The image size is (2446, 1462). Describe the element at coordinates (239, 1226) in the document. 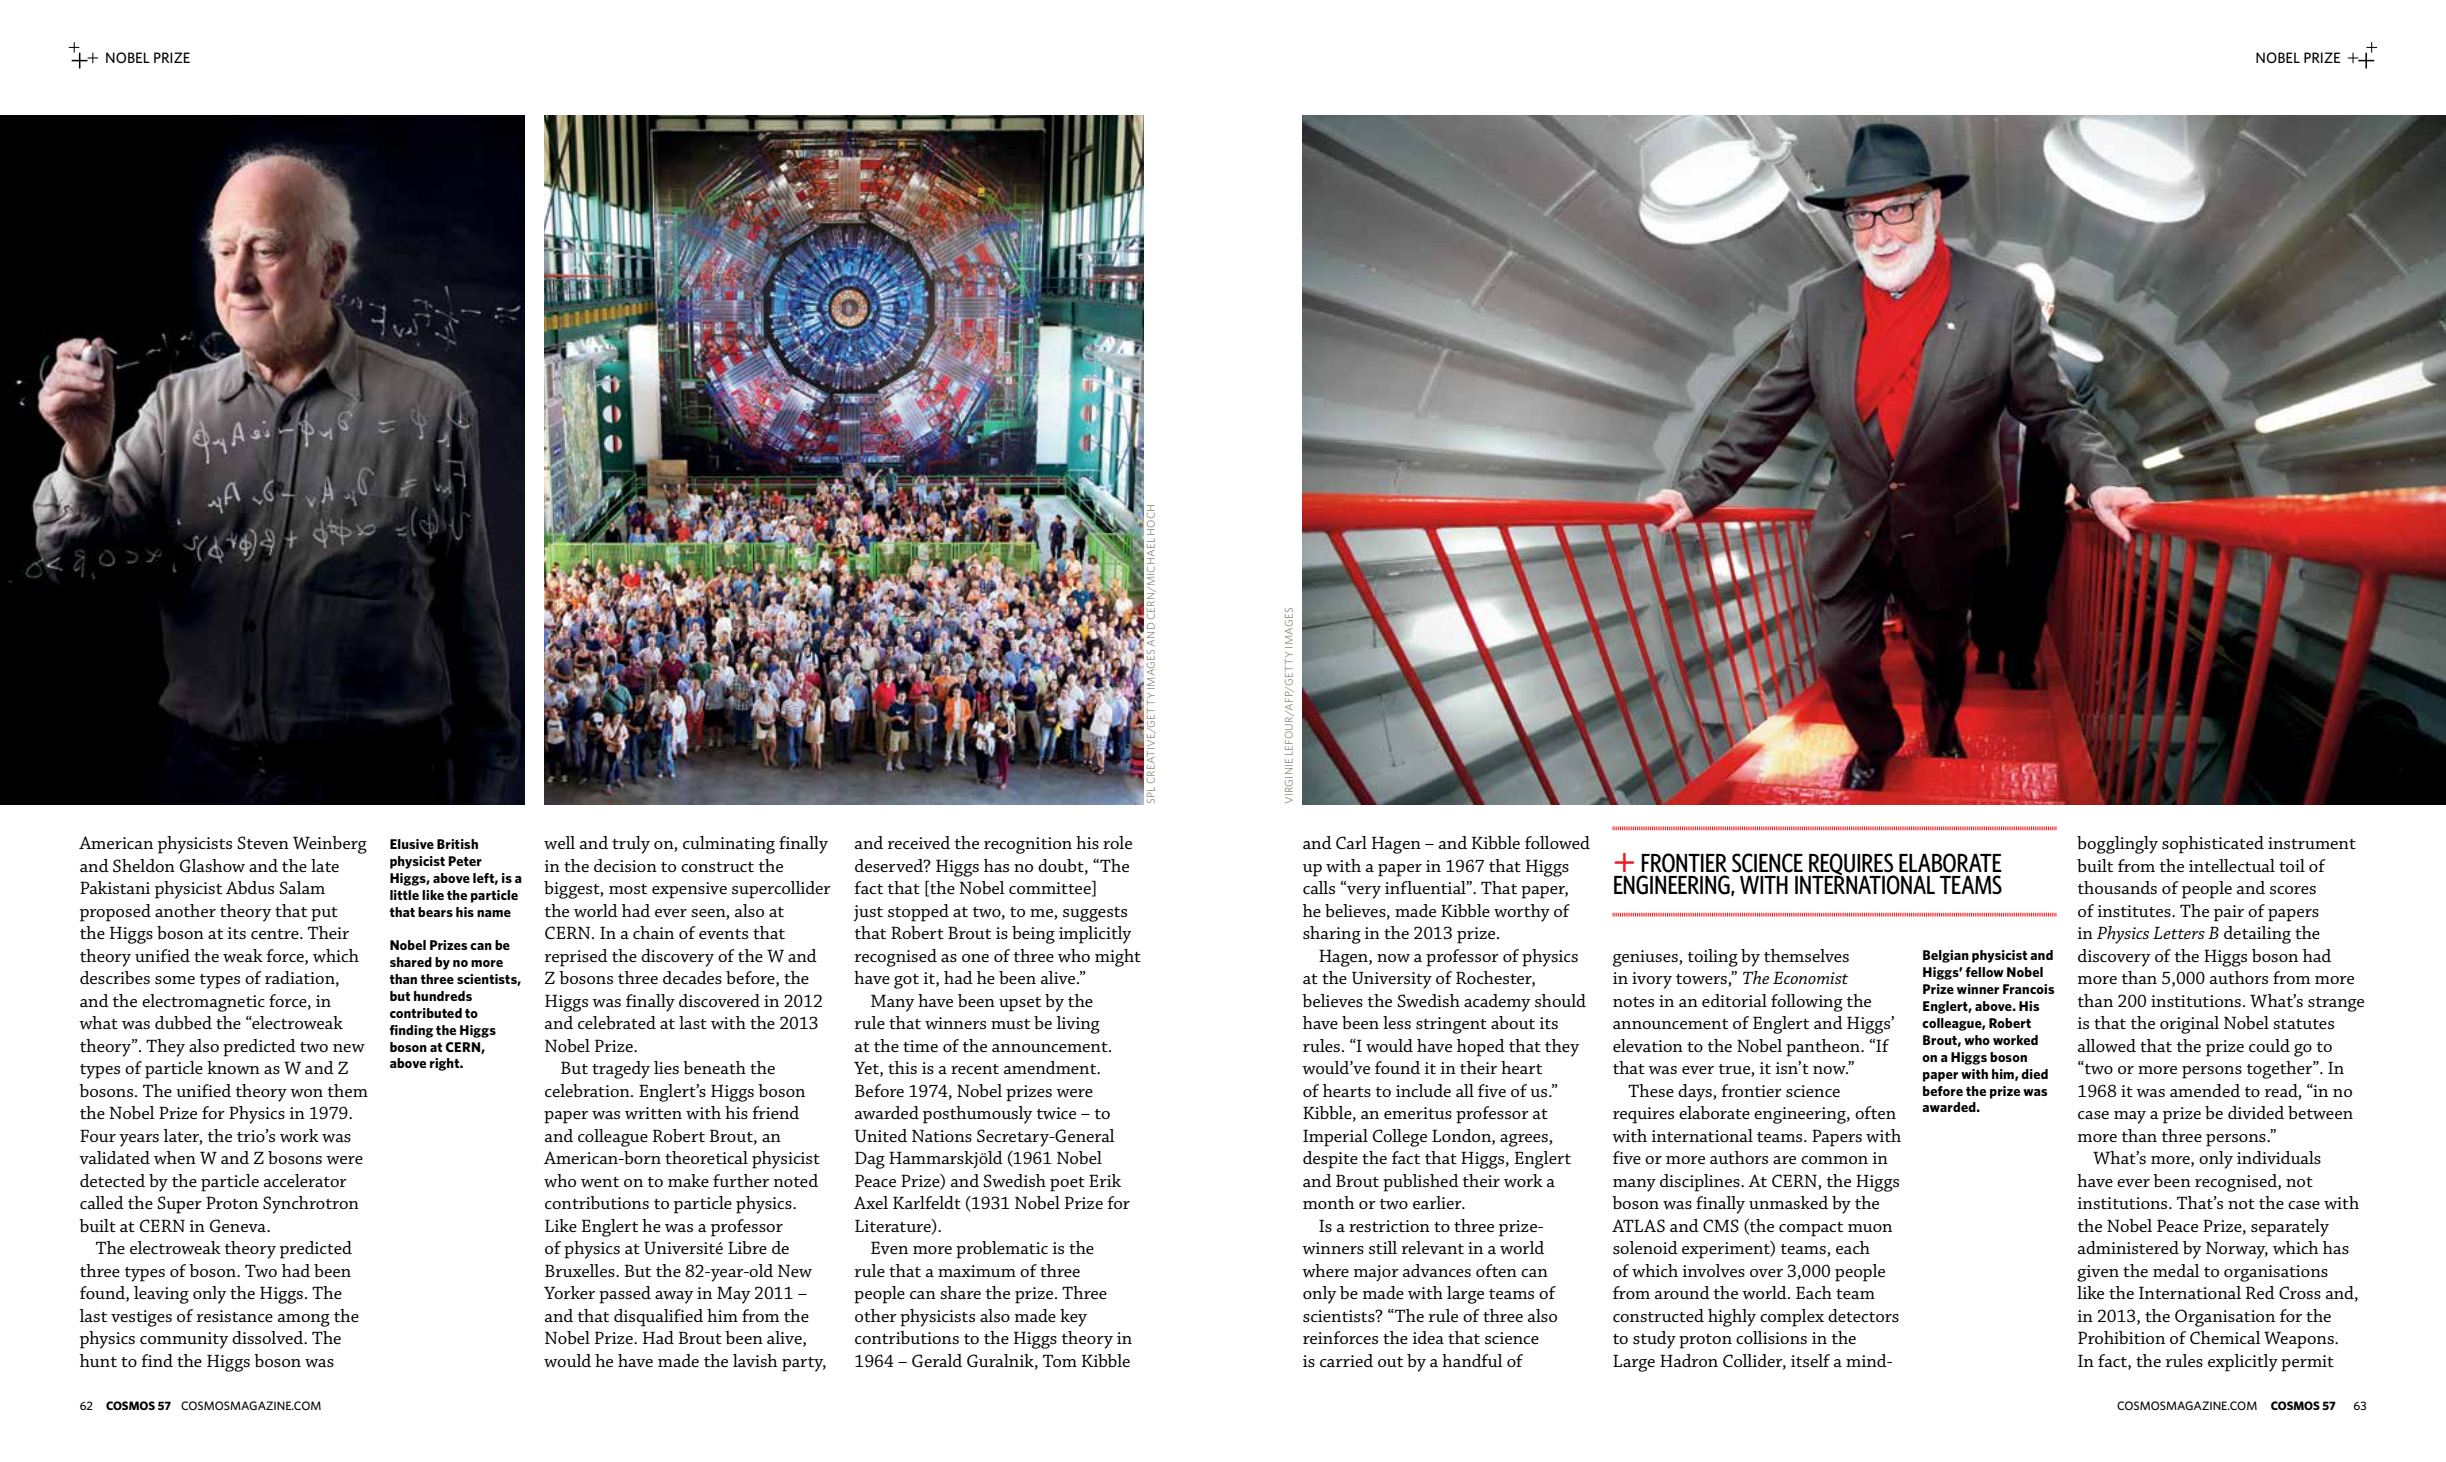

I see `Geneva` at that location.
